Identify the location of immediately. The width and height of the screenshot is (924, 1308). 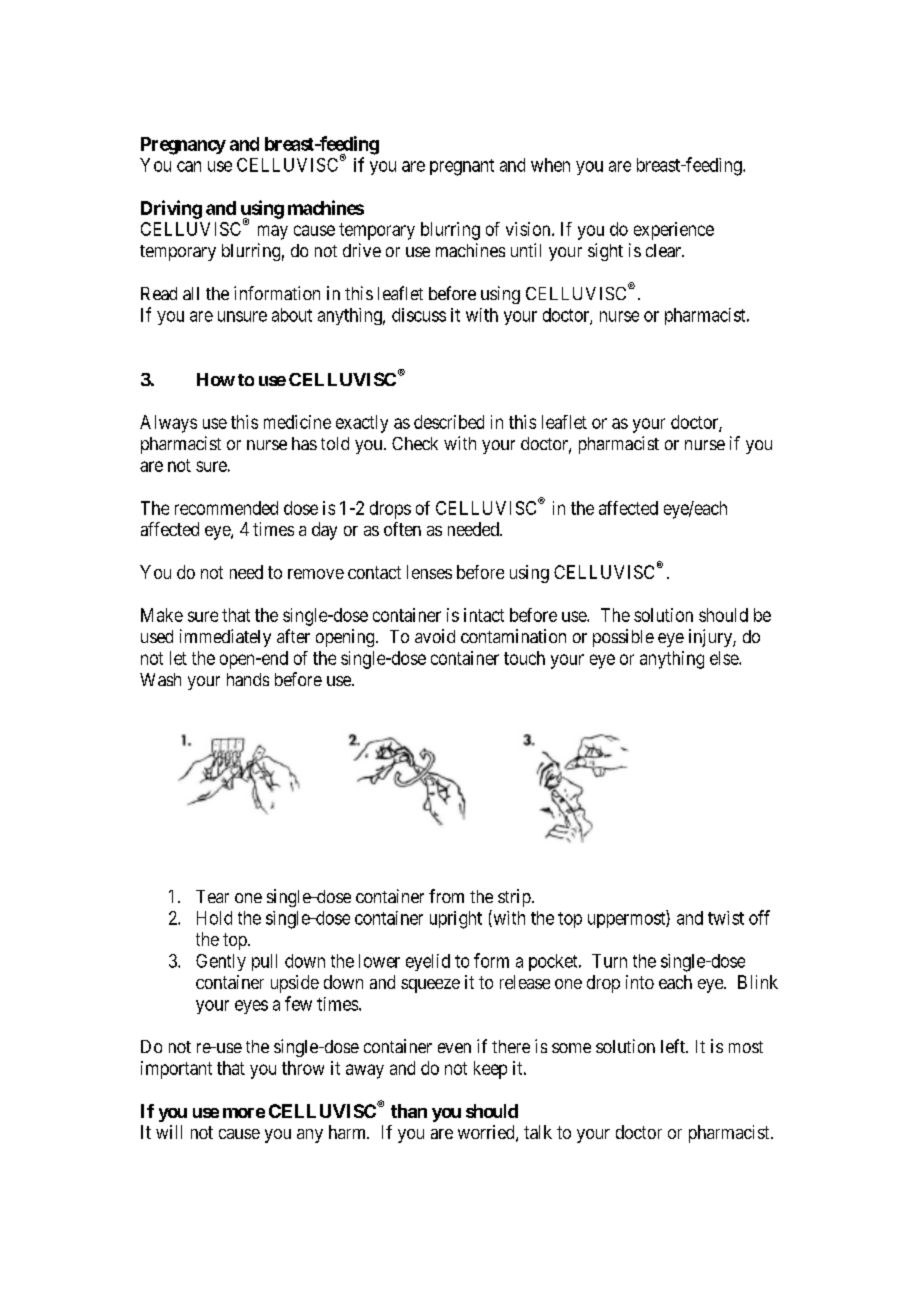
(225, 638).
